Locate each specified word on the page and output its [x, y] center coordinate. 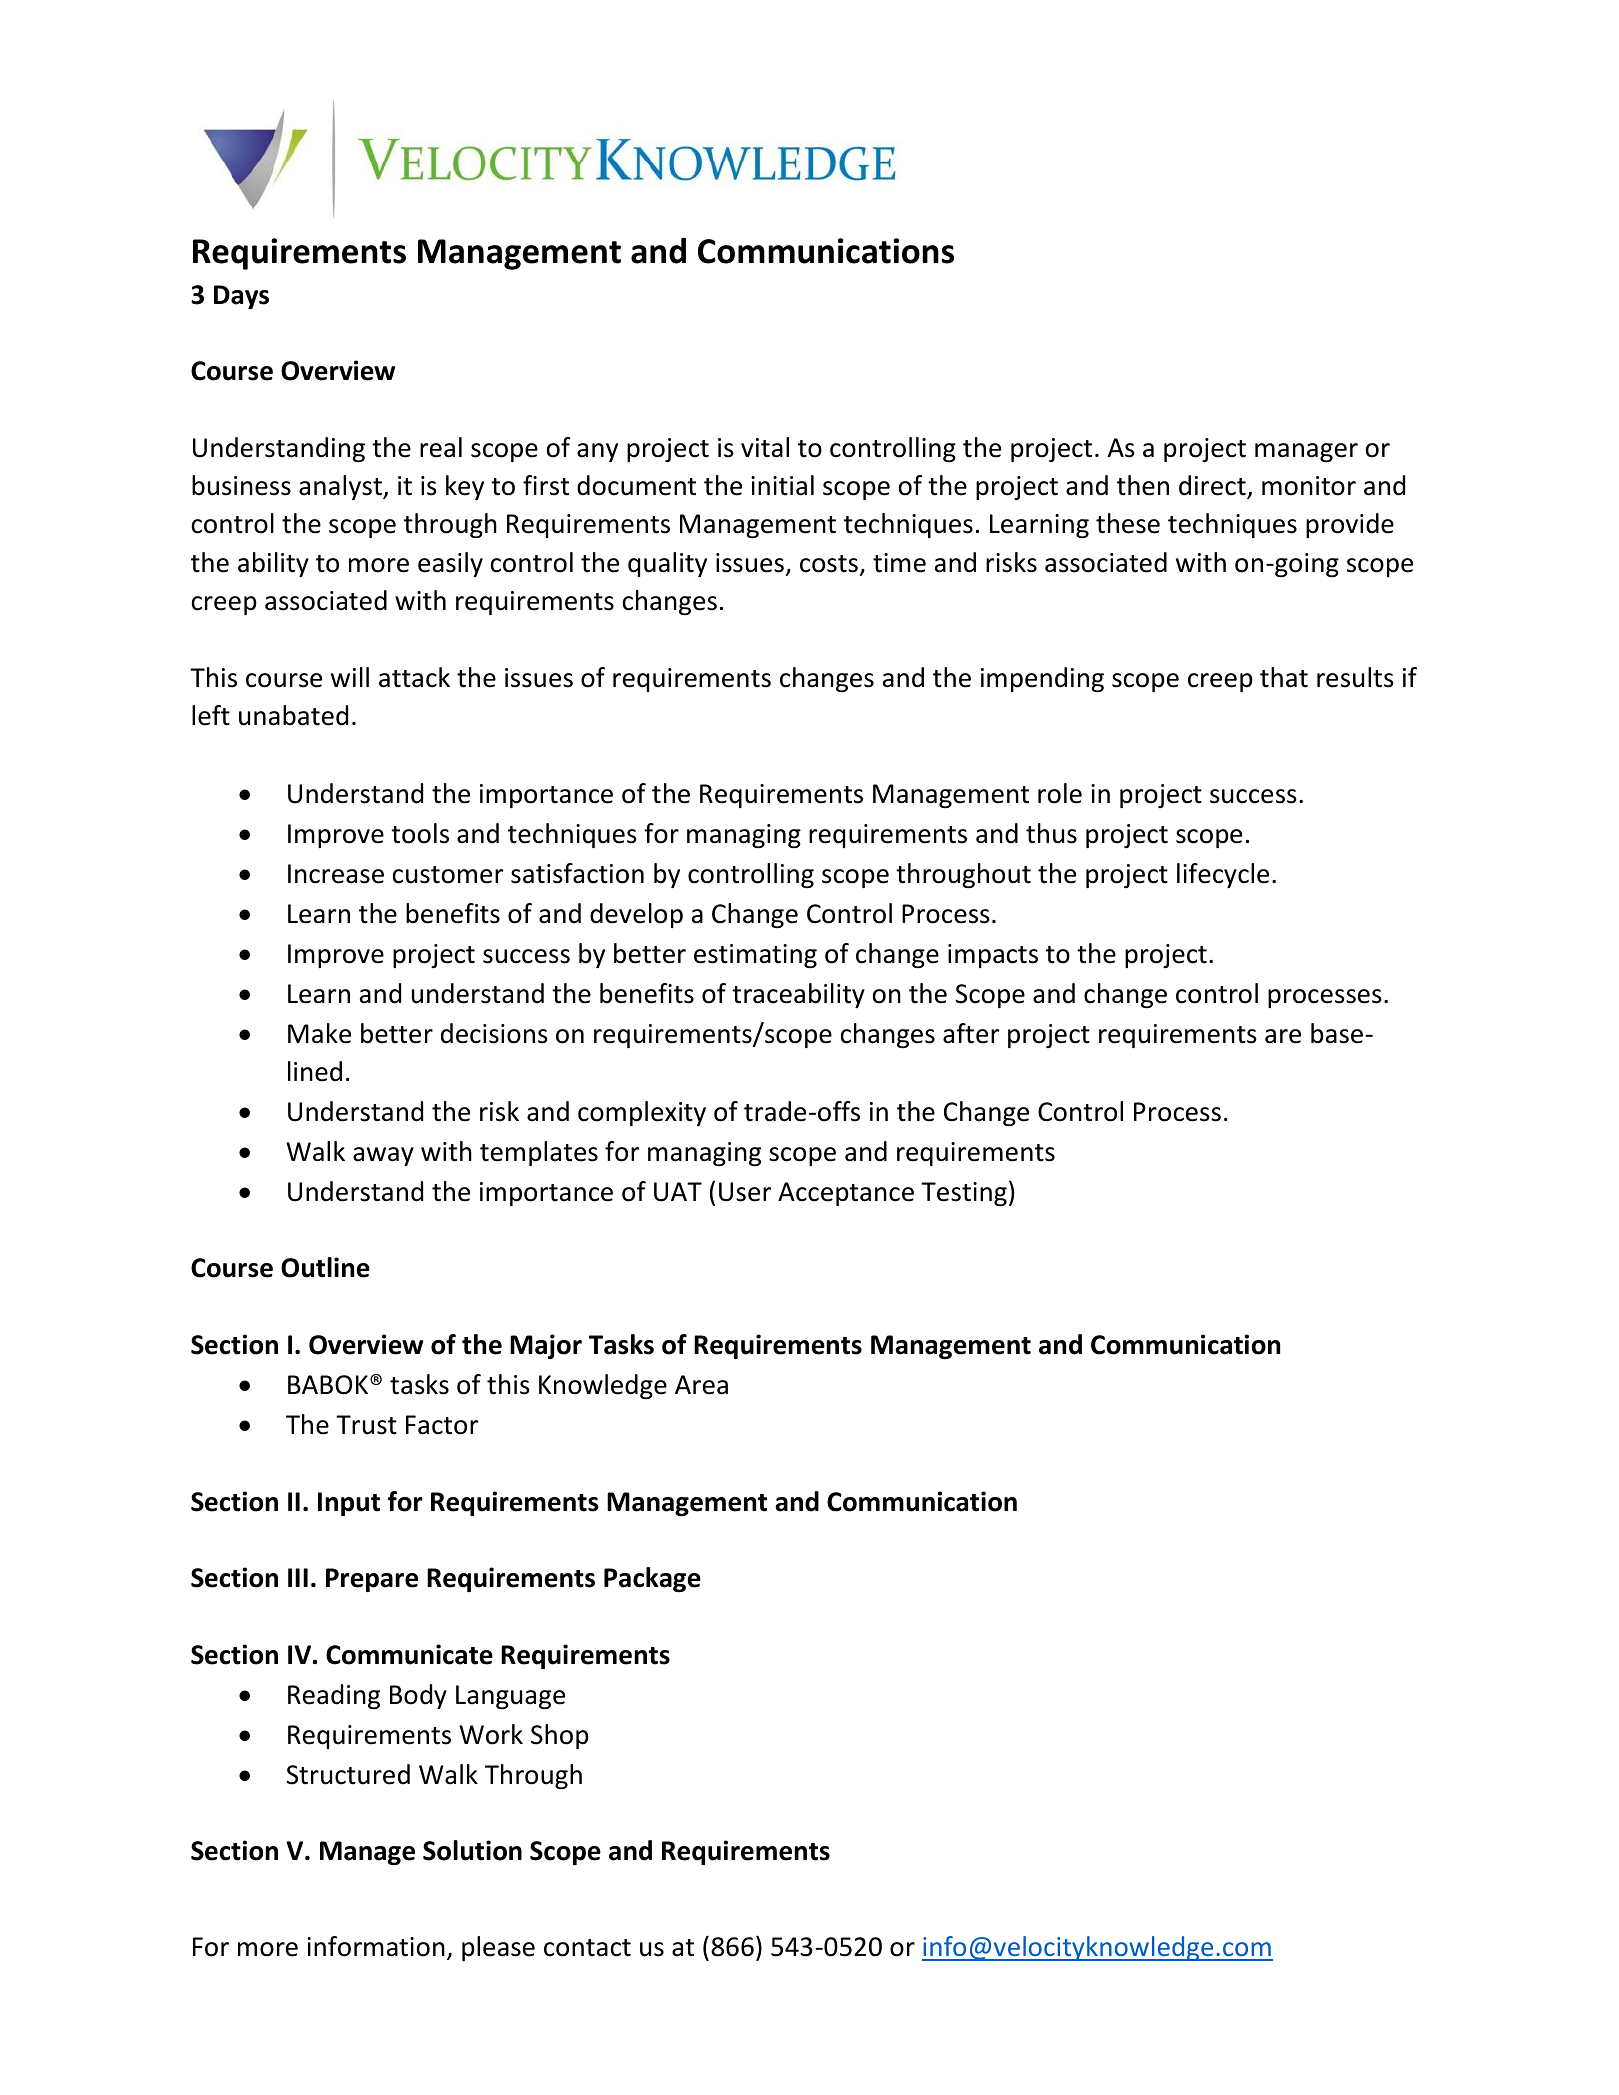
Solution [472, 1850]
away [383, 1156]
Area [701, 1385]
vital [765, 447]
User [745, 1192]
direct [1213, 486]
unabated [293, 715]
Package [652, 1579]
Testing [964, 1194]
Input [349, 1504]
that [1284, 677]
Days [241, 297]
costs [829, 564]
